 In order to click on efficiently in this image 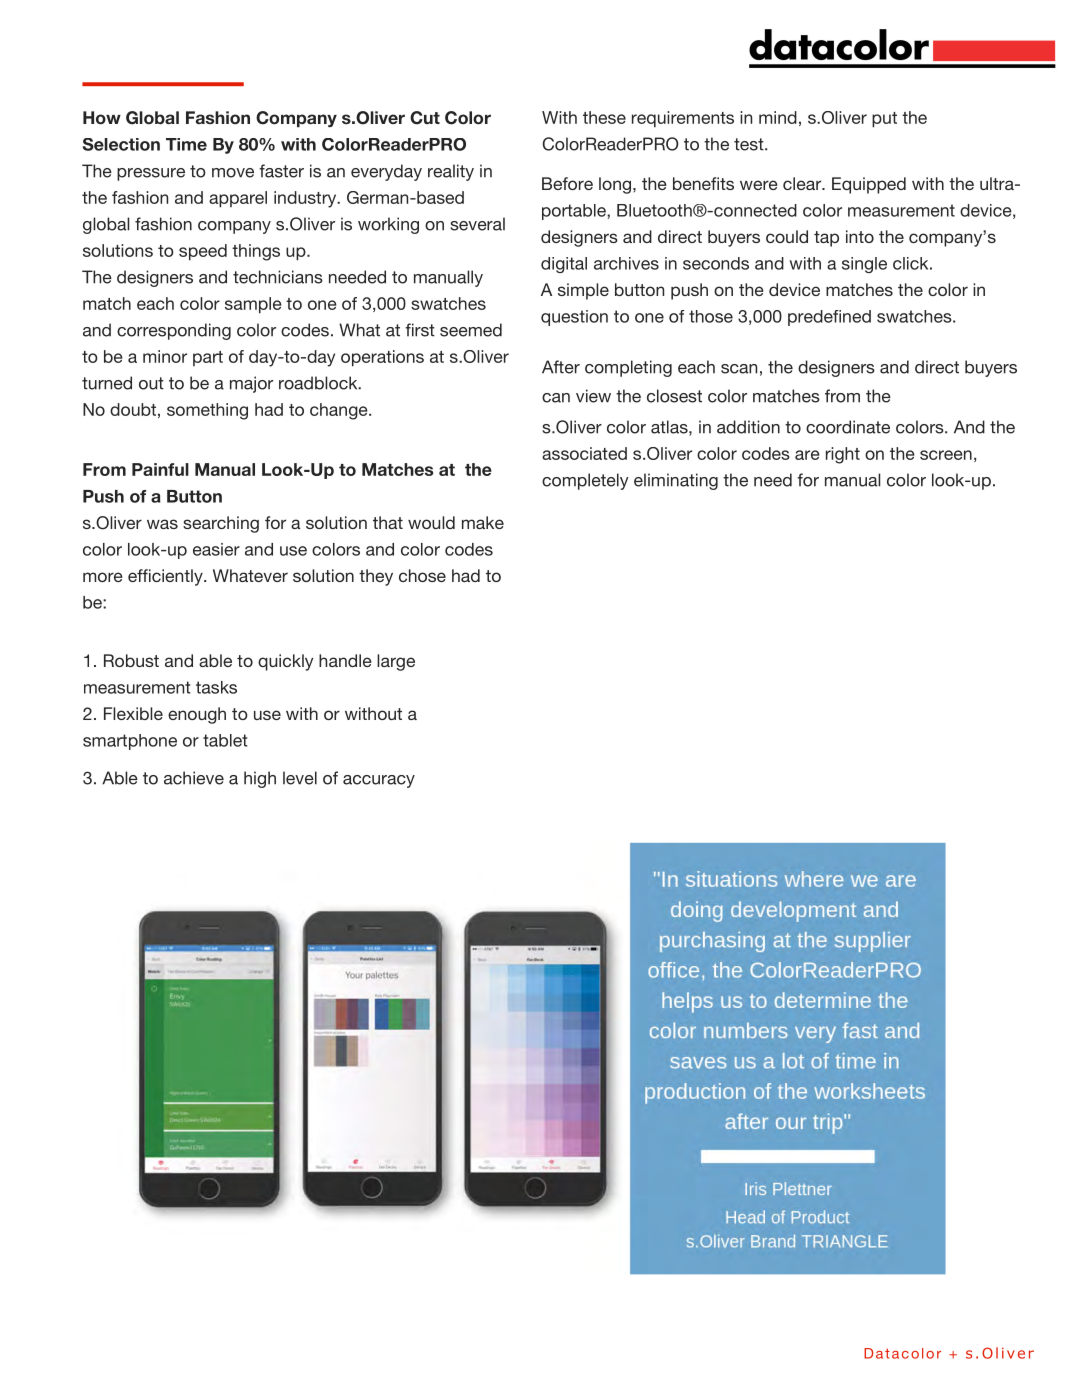, I will do `click(166, 577)`.
